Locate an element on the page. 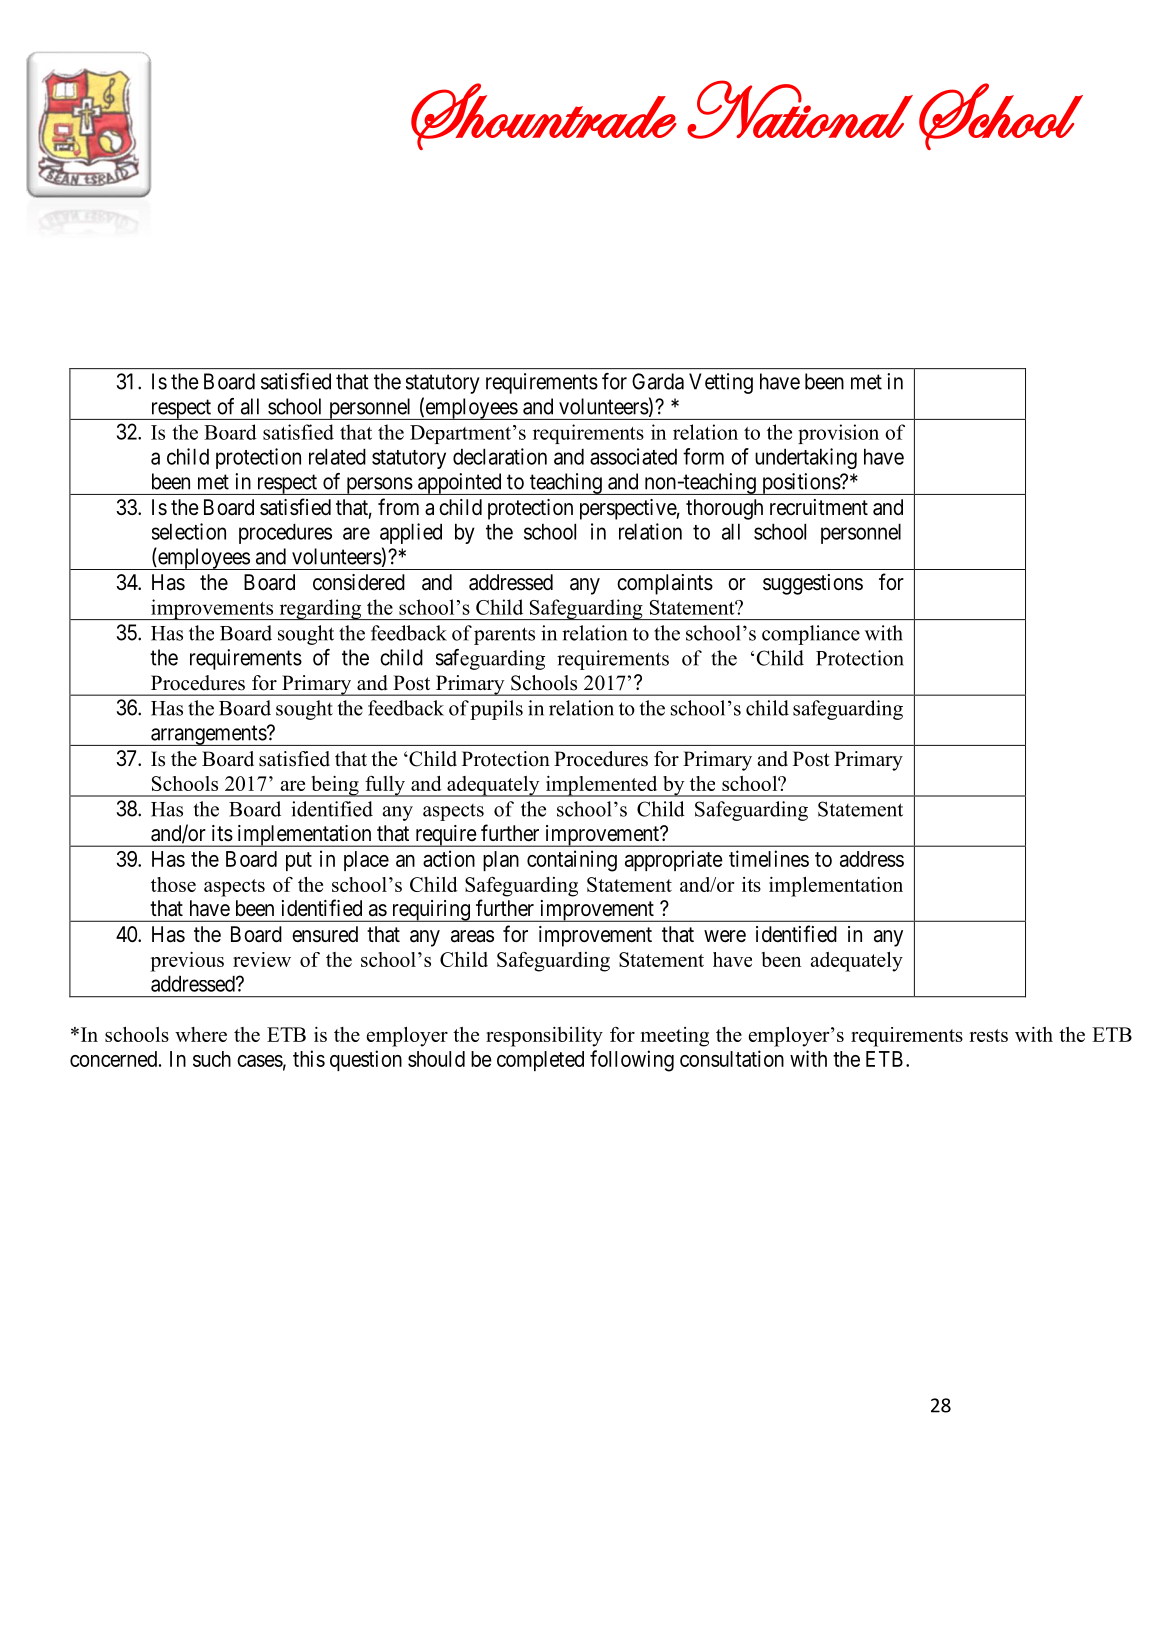 This page has width=1163, height=1645. pupils is located at coordinates (496, 710).
